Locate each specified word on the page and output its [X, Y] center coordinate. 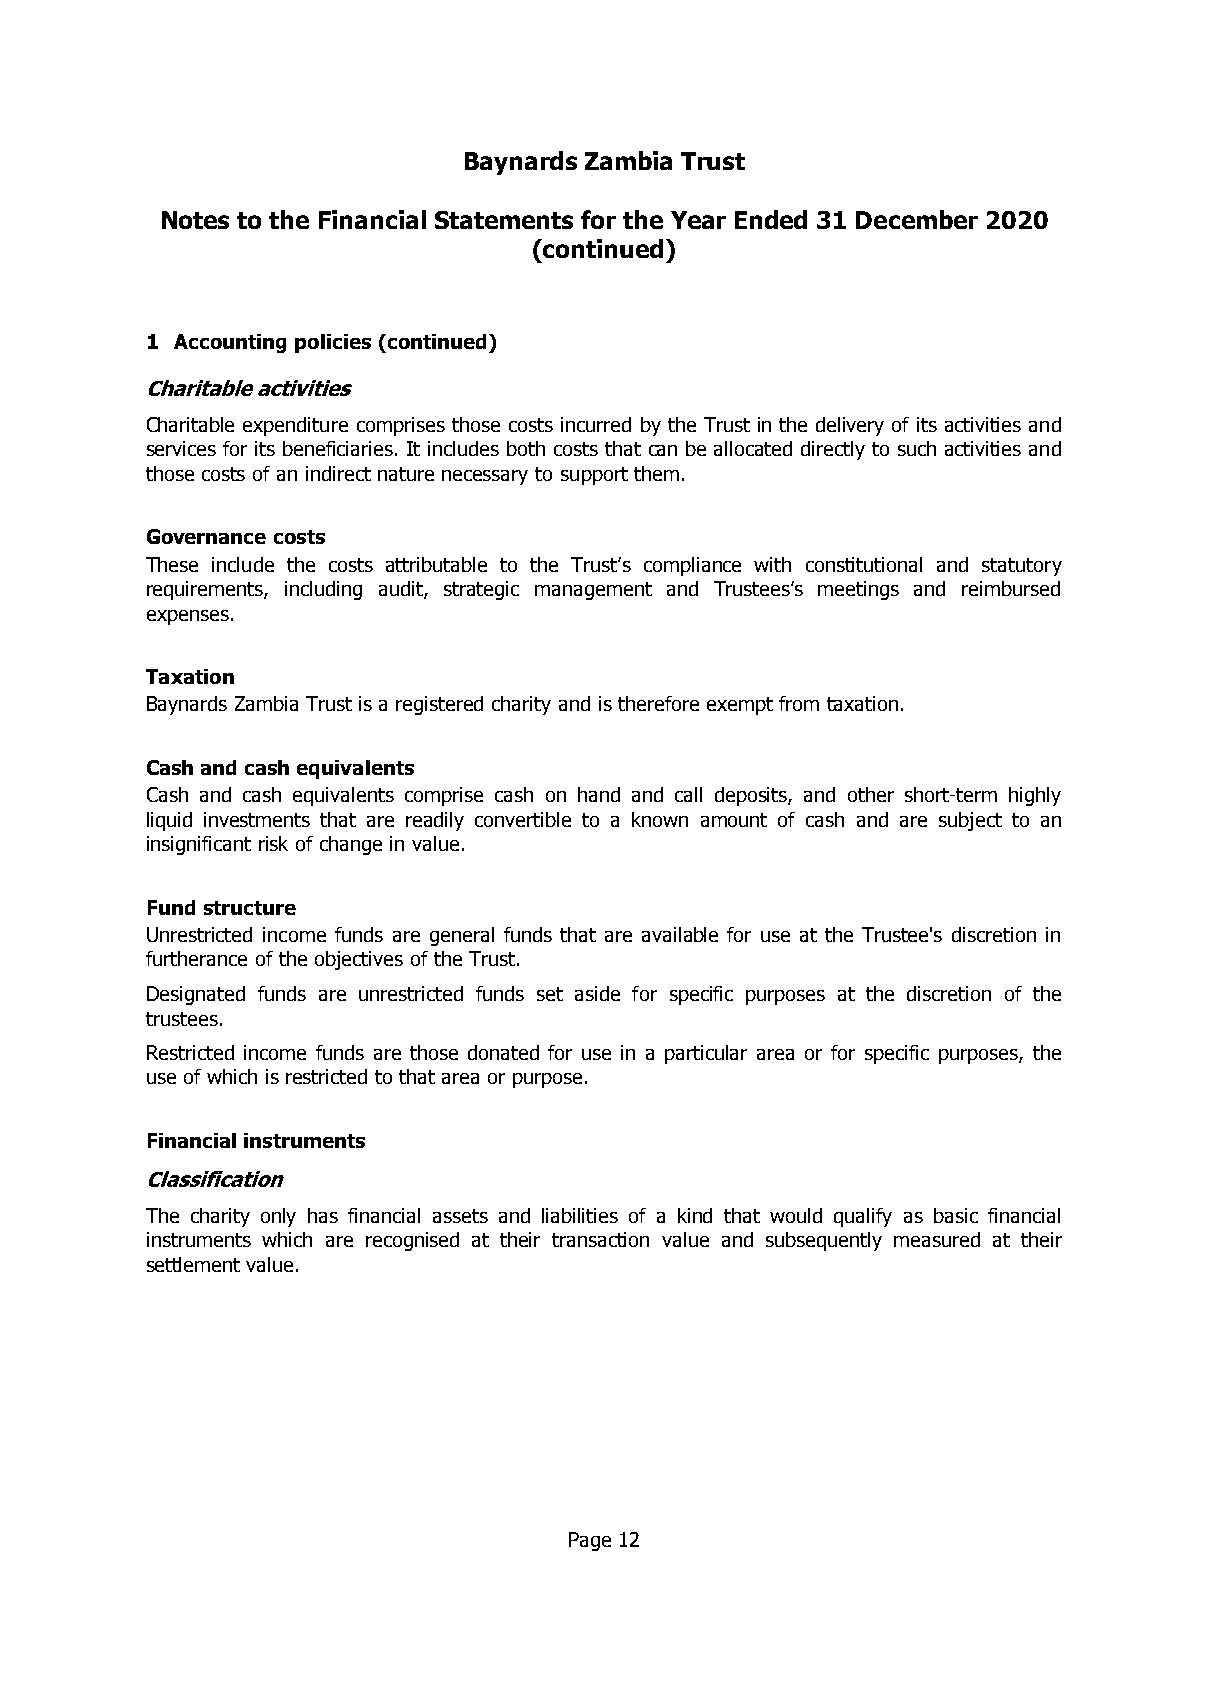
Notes [195, 220]
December [917, 219]
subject [970, 821]
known [660, 819]
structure [250, 908]
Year [698, 220]
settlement [193, 1264]
